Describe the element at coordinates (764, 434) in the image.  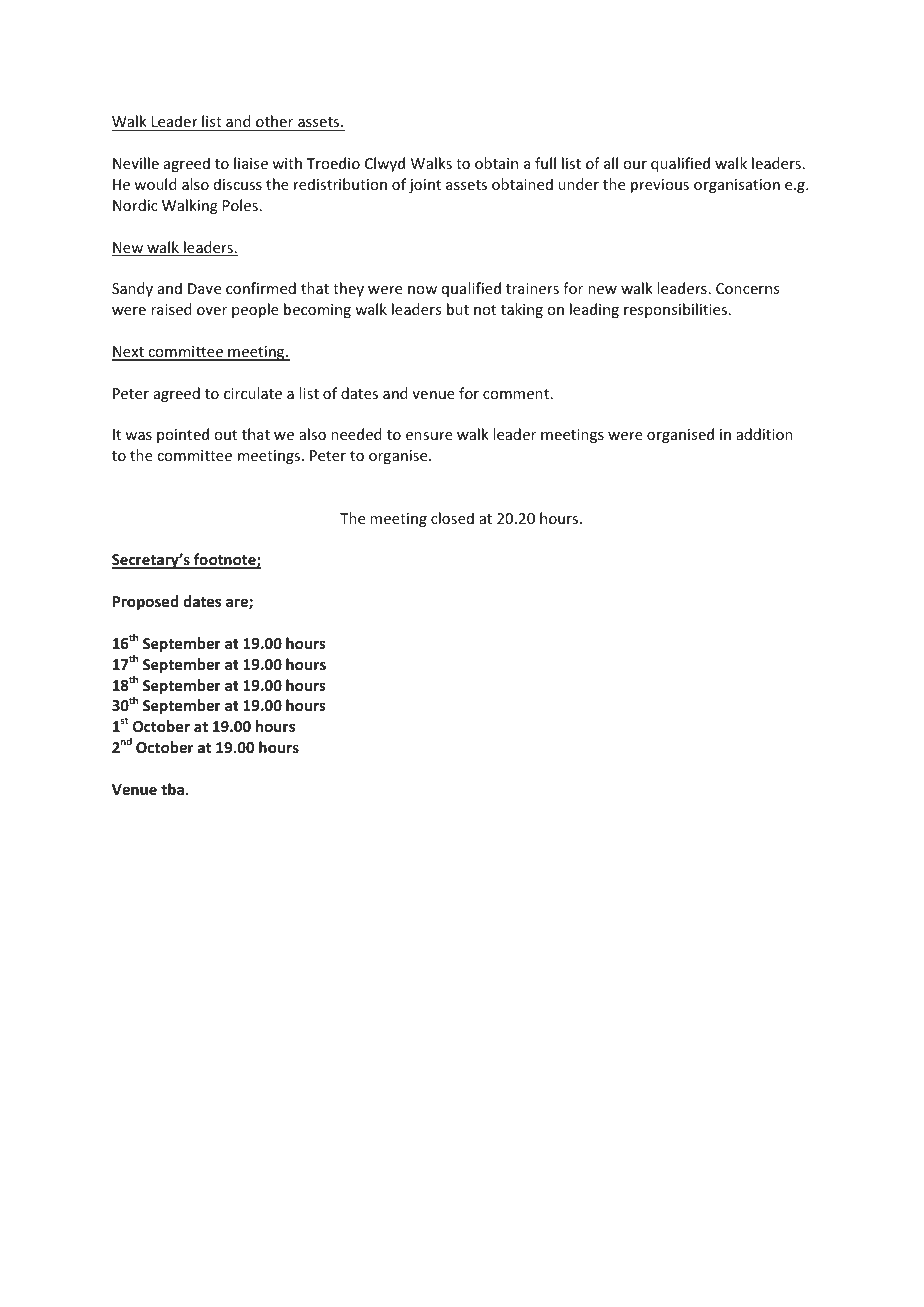
I see `addition` at that location.
